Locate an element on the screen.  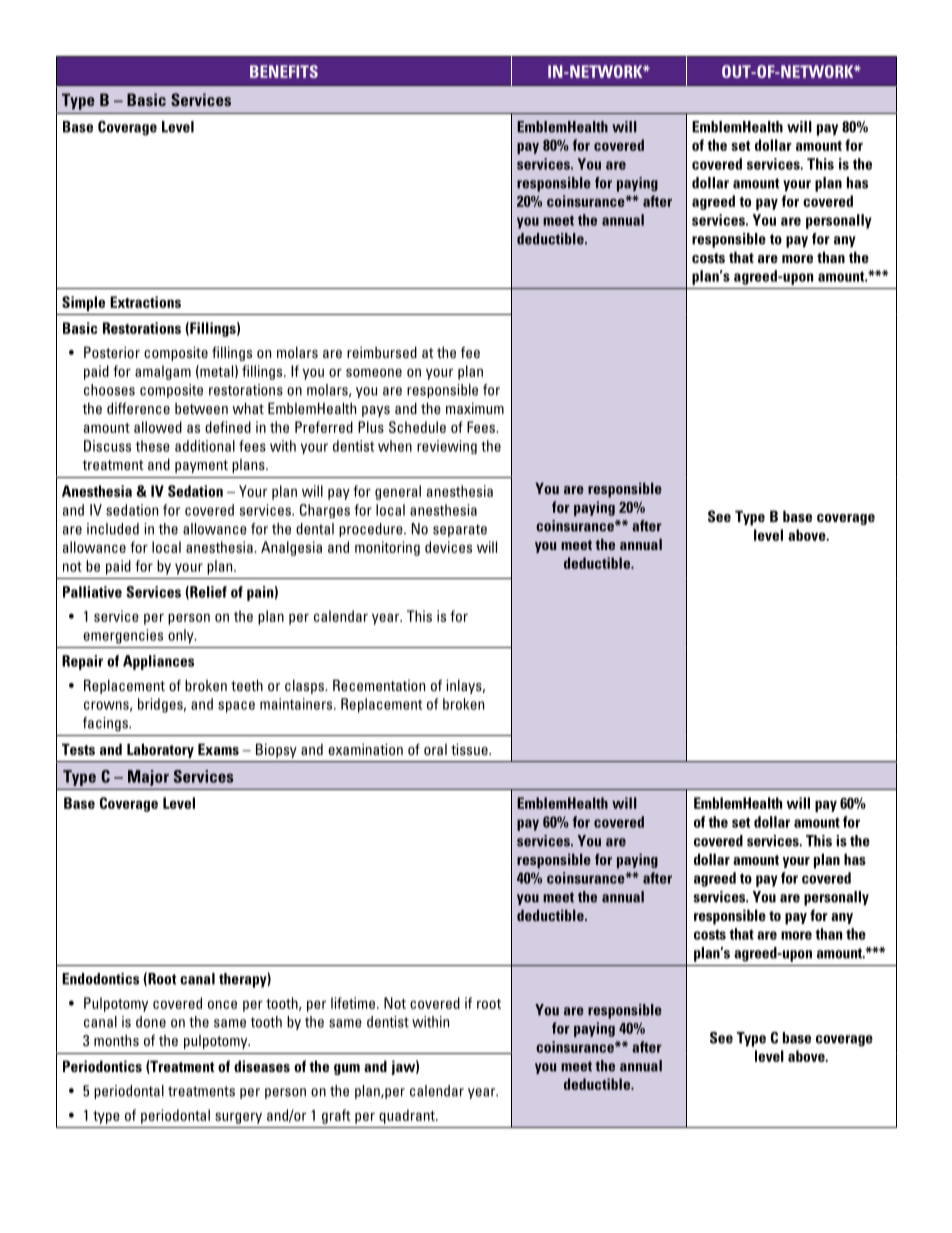
BENEFITS is located at coordinates (284, 71).
